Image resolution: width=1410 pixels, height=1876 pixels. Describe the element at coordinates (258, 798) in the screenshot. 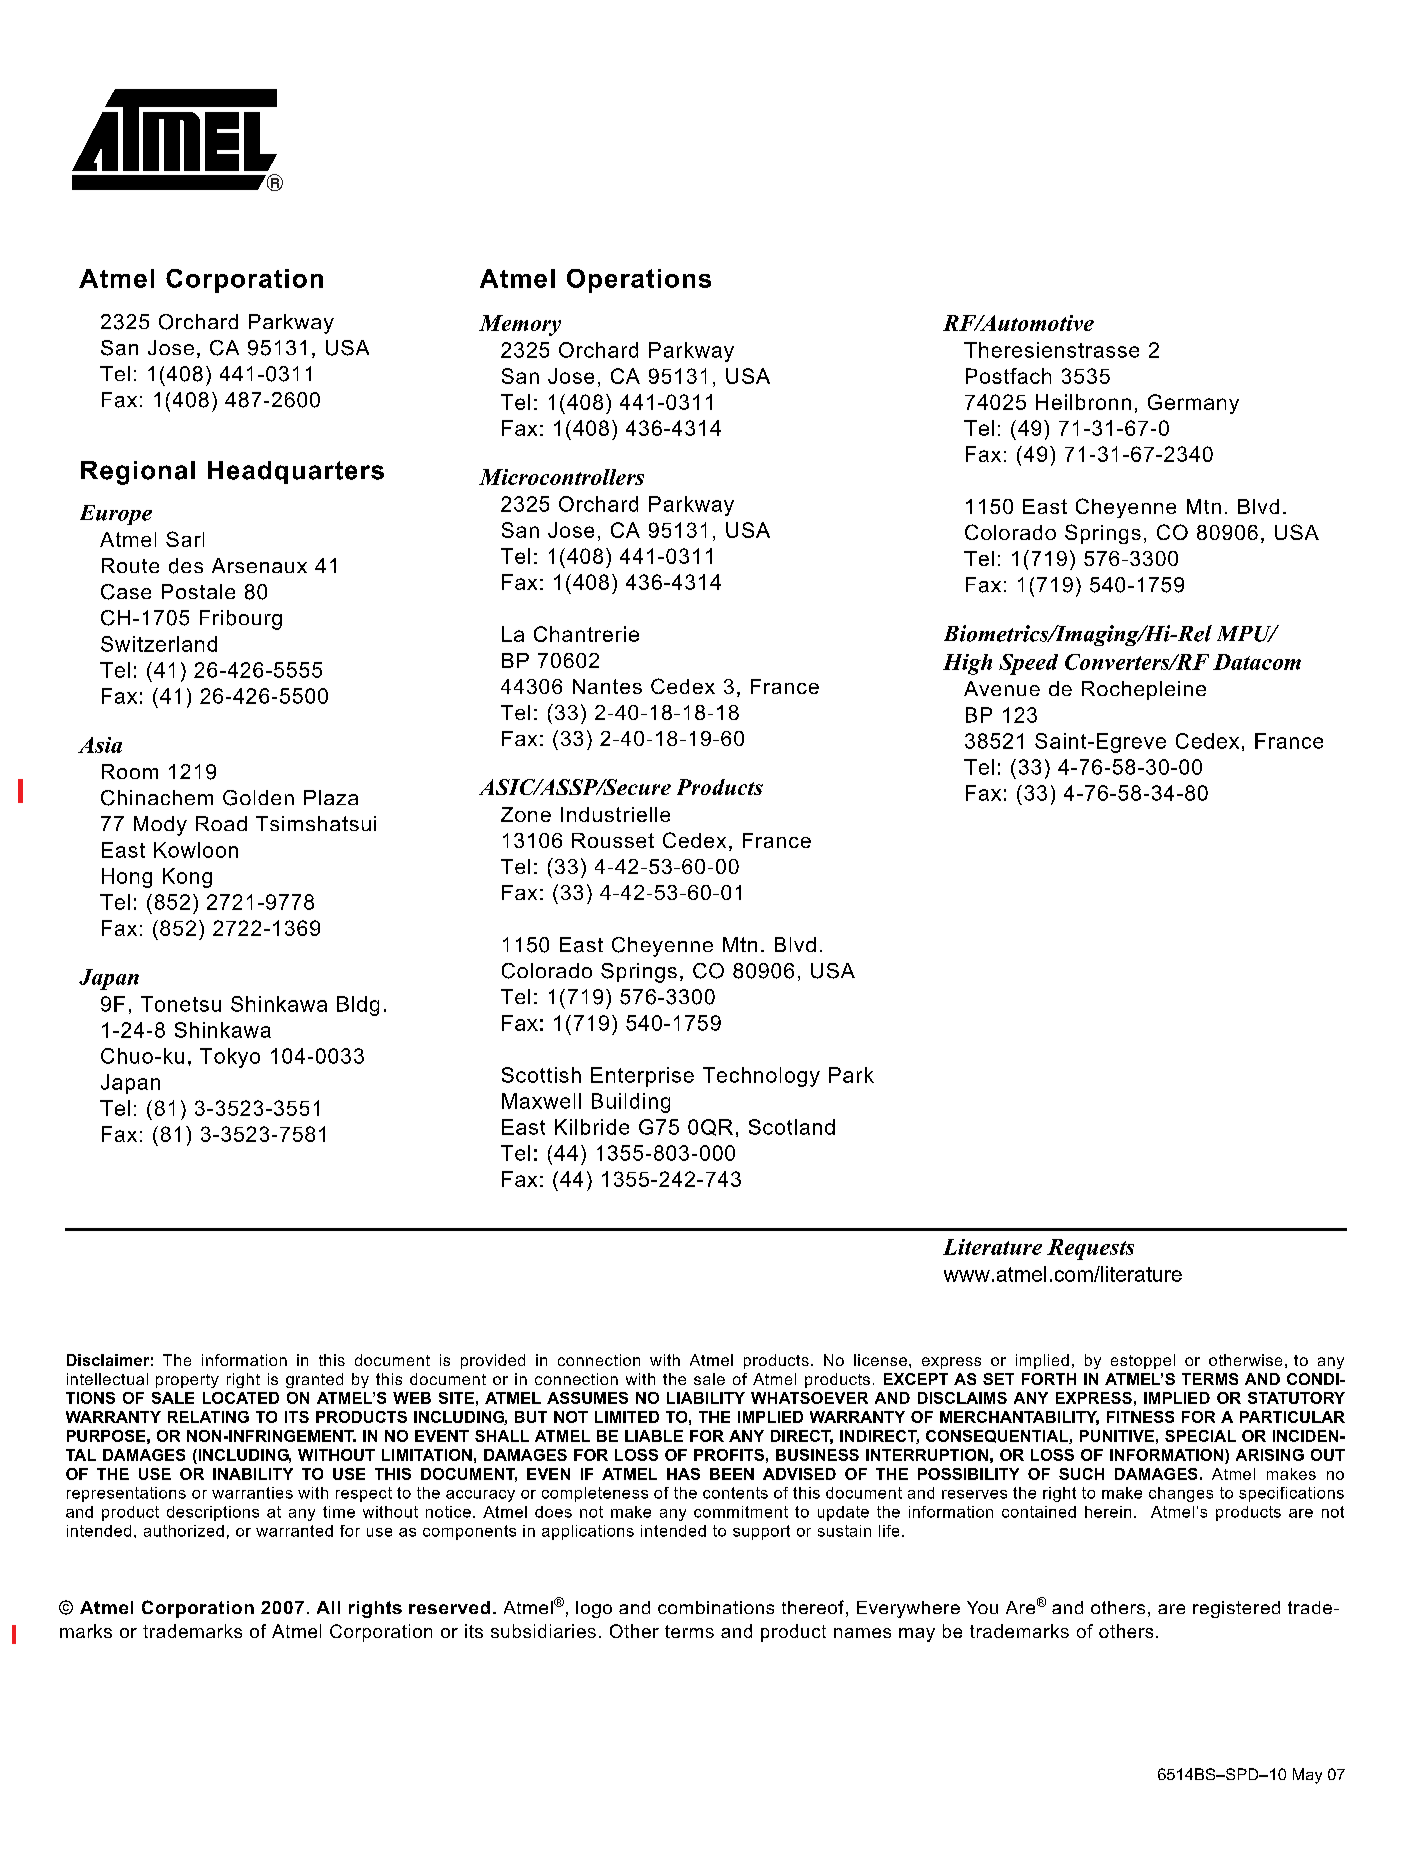

I see `Golden` at that location.
